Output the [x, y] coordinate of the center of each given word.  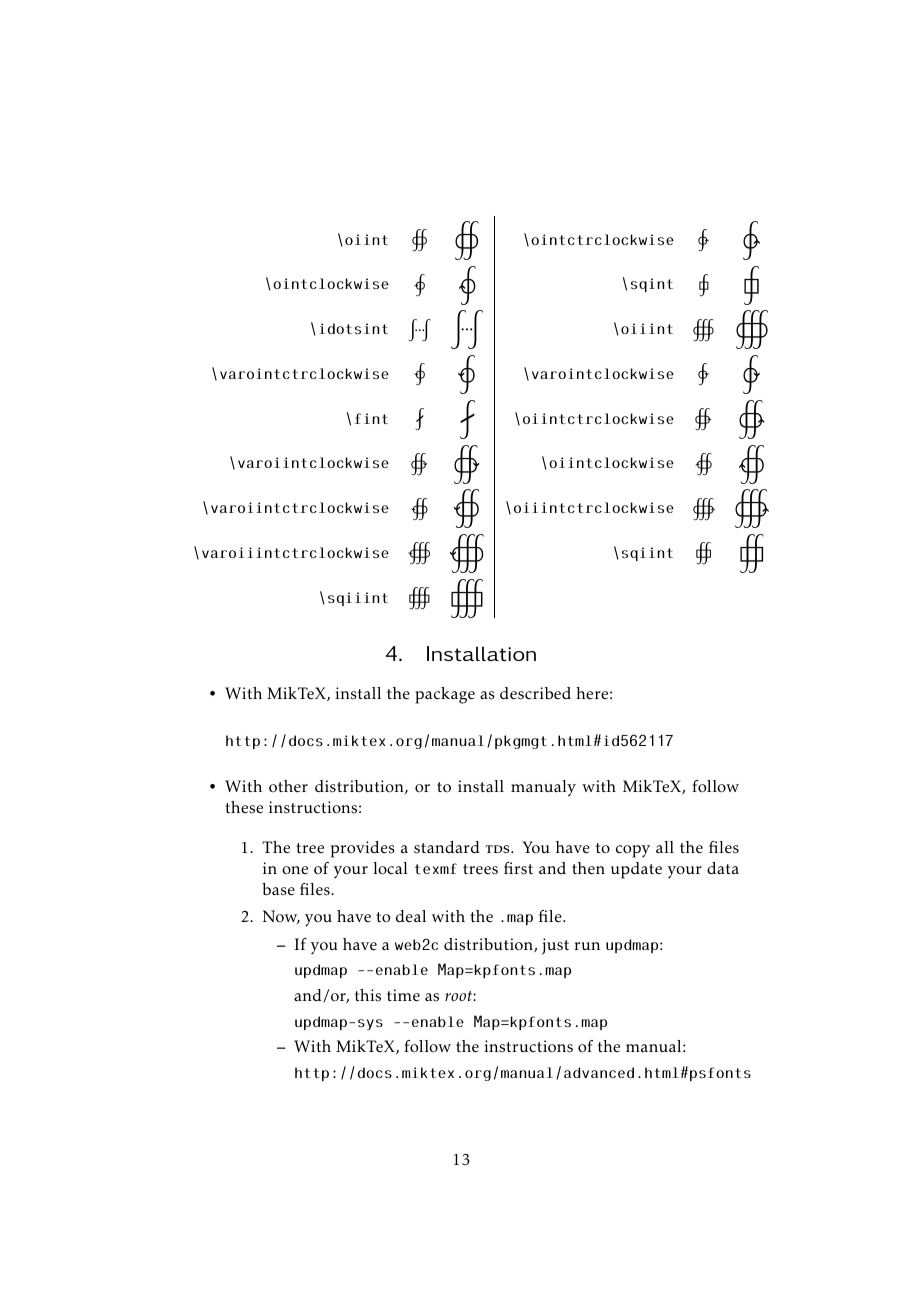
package [445, 695]
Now [281, 917]
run [587, 946]
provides [363, 849]
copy [633, 851]
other [288, 786]
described [535, 693]
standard [447, 847]
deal [411, 916]
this [368, 995]
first [518, 868]
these [244, 807]
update [636, 870]
